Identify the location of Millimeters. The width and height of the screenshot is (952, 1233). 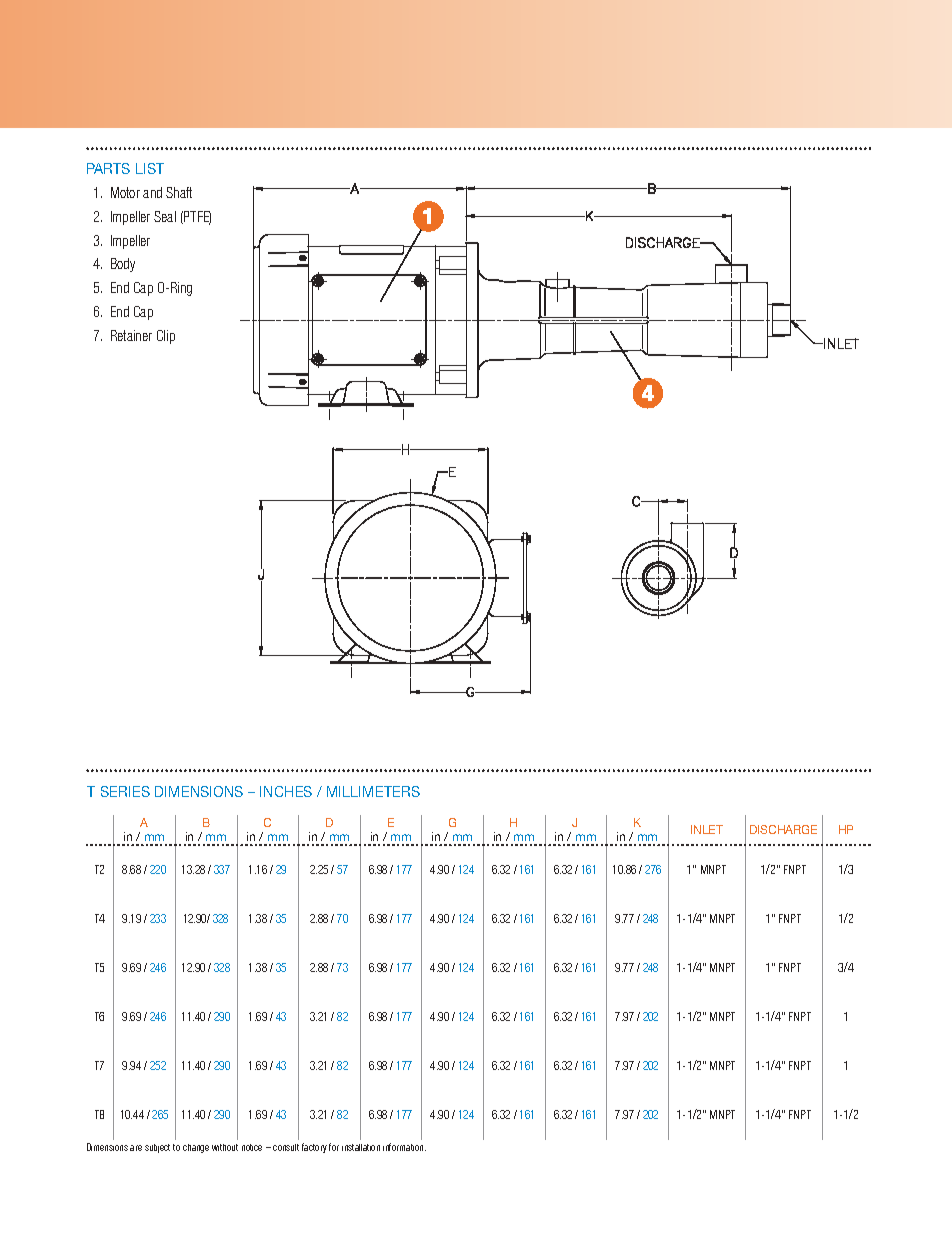
(373, 791).
